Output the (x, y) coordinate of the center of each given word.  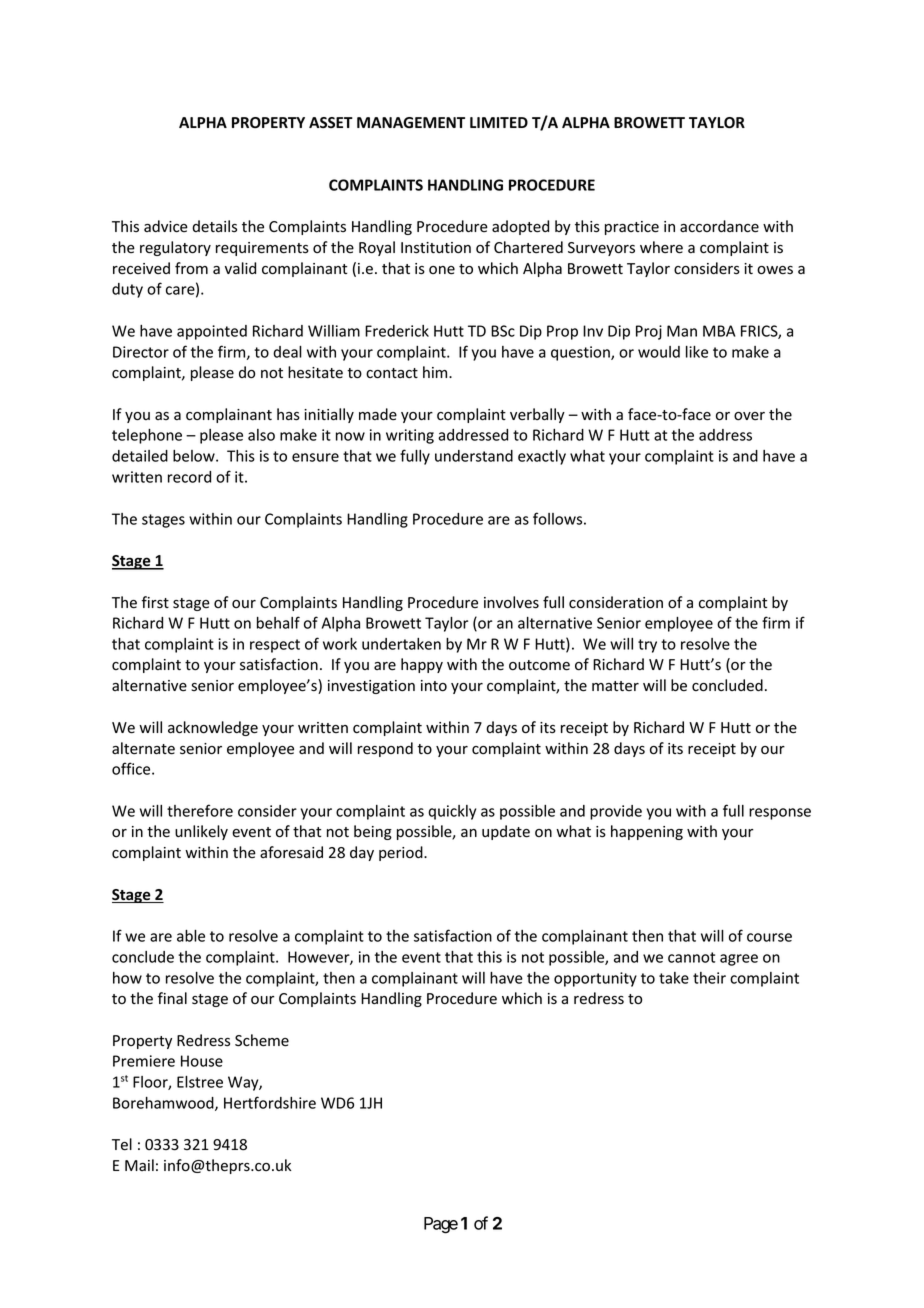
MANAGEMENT (411, 123)
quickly (452, 812)
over (749, 416)
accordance (719, 226)
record (189, 477)
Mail (139, 1165)
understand (474, 456)
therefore (200, 810)
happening (647, 832)
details (214, 226)
